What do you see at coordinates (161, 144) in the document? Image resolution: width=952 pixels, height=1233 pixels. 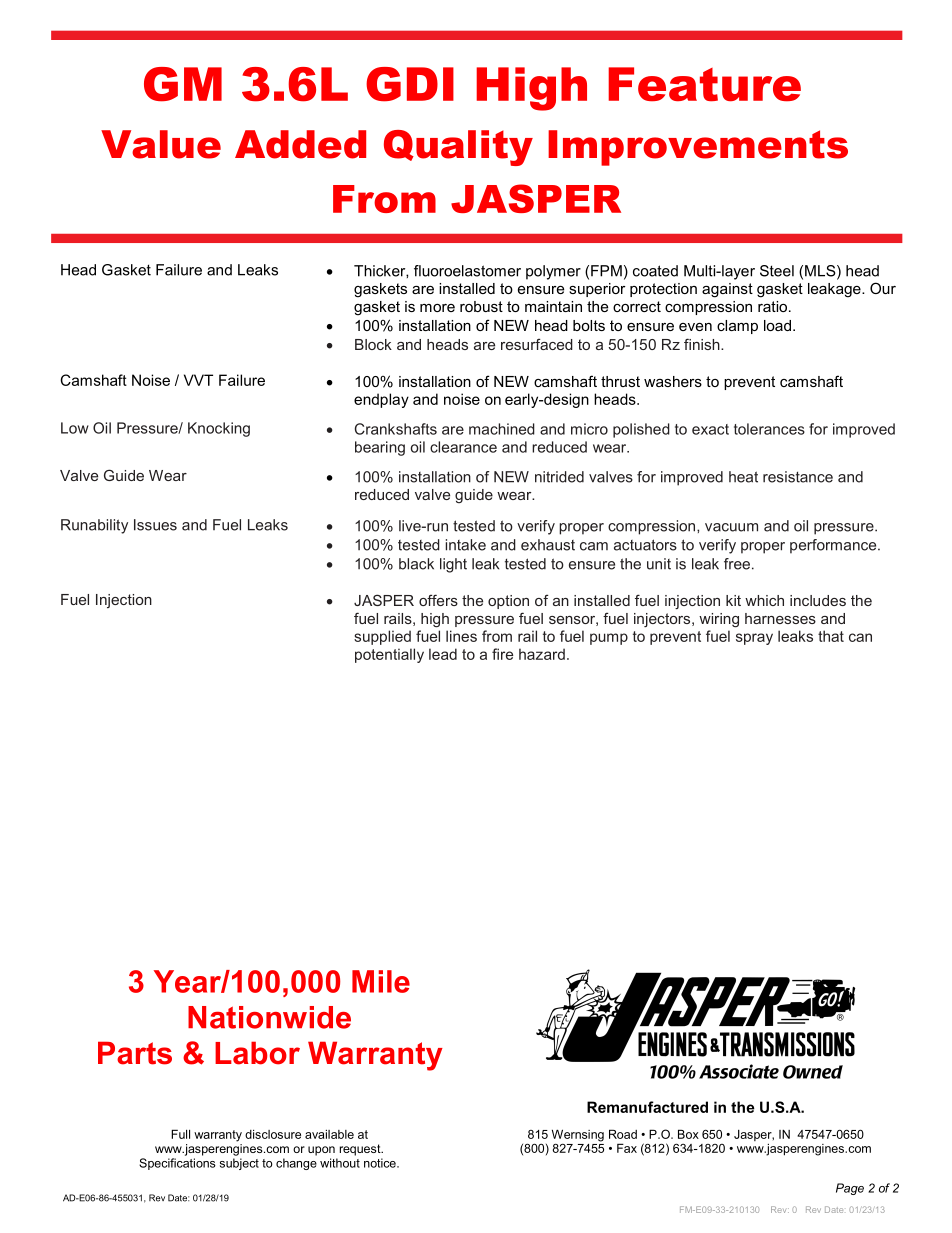 I see `Value` at bounding box center [161, 144].
